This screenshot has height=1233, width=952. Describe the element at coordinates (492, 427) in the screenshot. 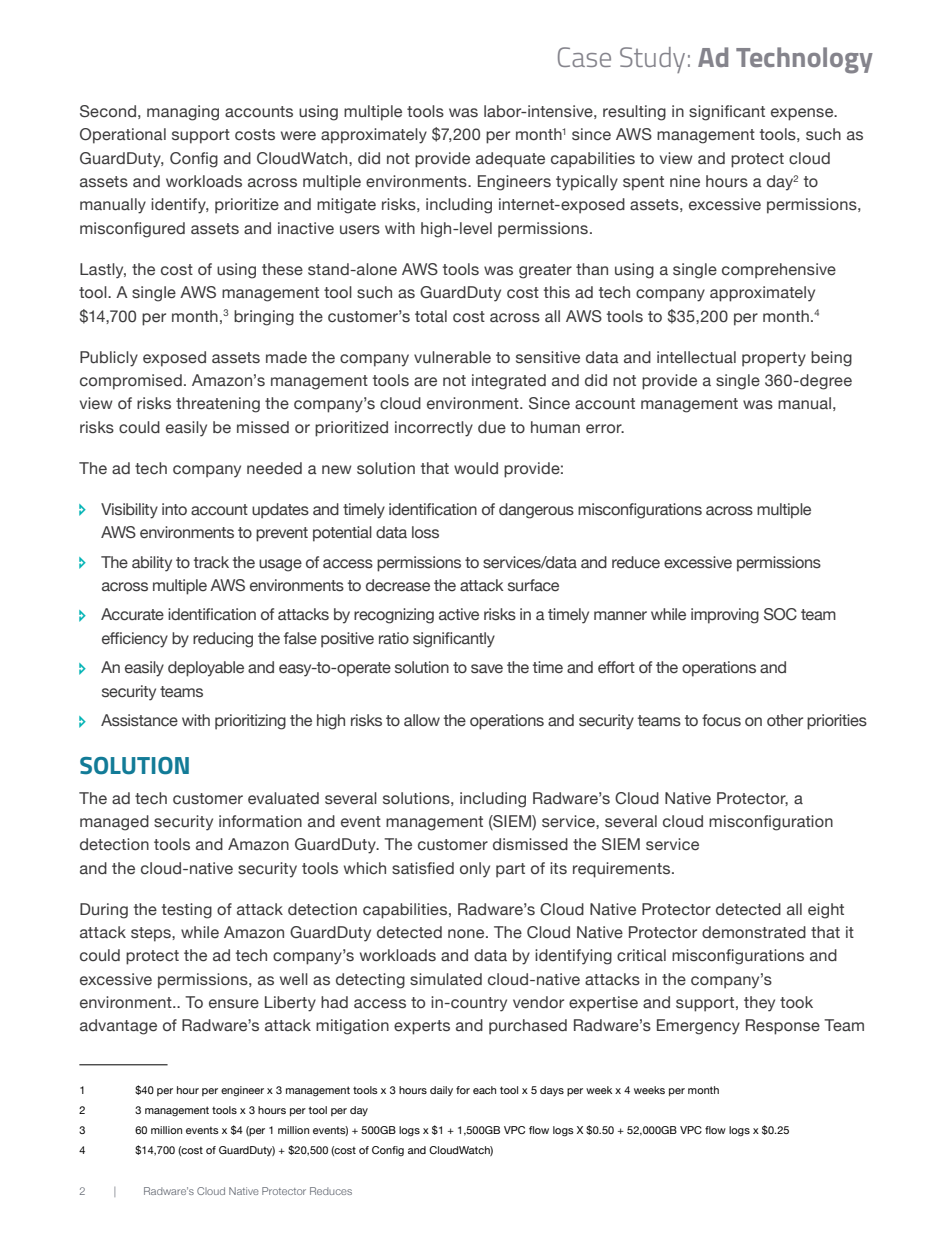

I see `due` at that location.
